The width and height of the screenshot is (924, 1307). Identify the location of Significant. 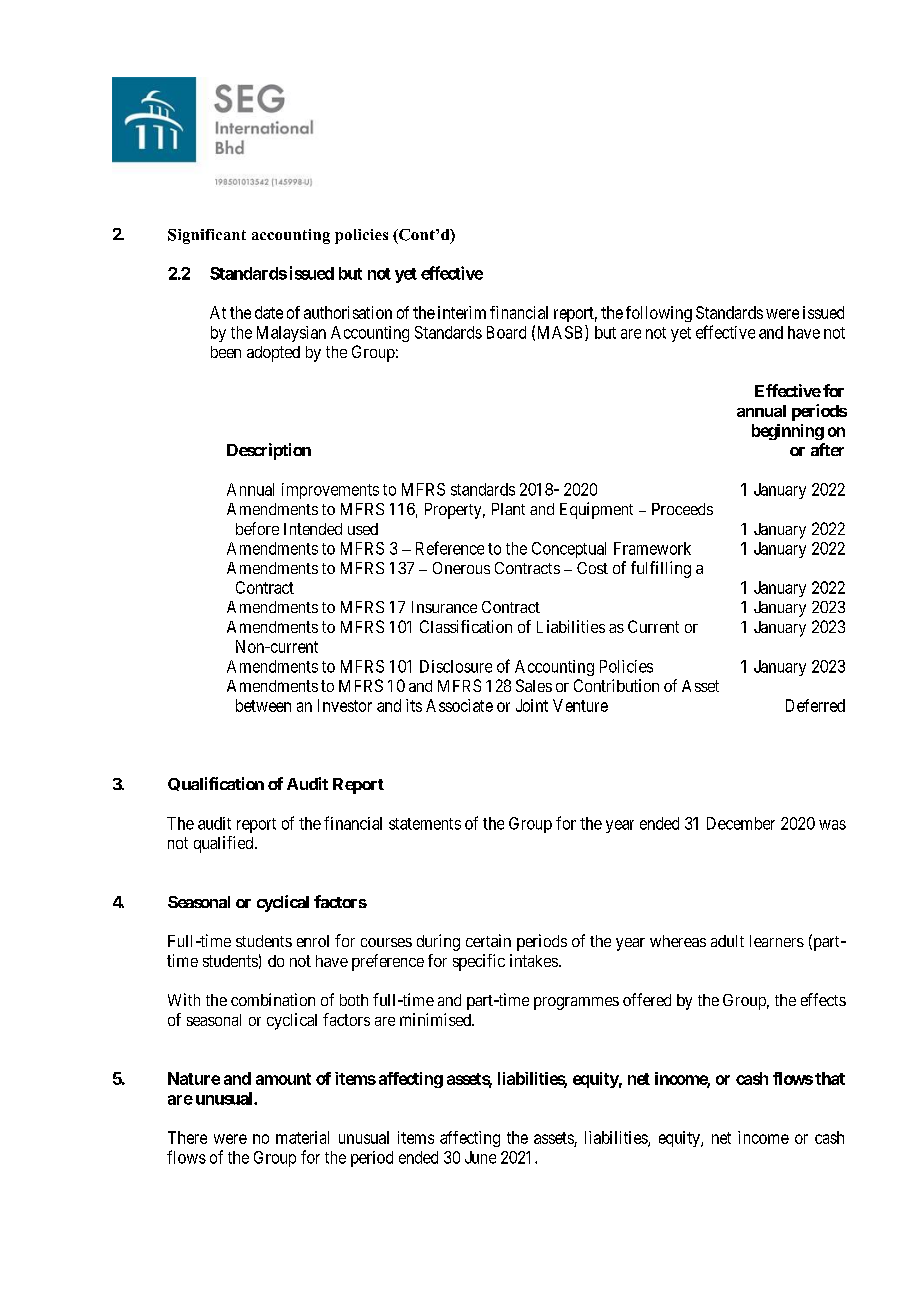
(207, 236).
